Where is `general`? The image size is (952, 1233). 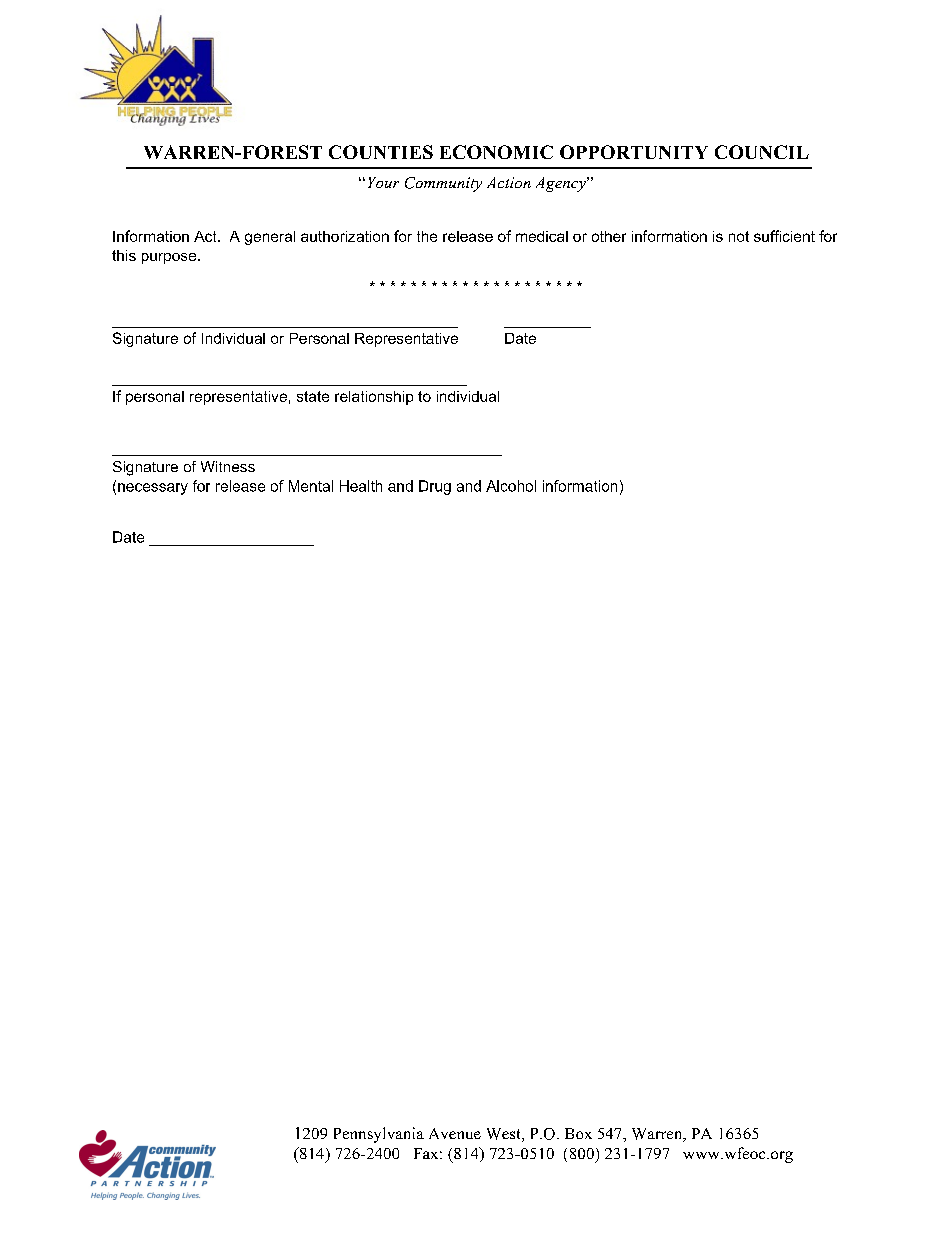
general is located at coordinates (270, 238).
